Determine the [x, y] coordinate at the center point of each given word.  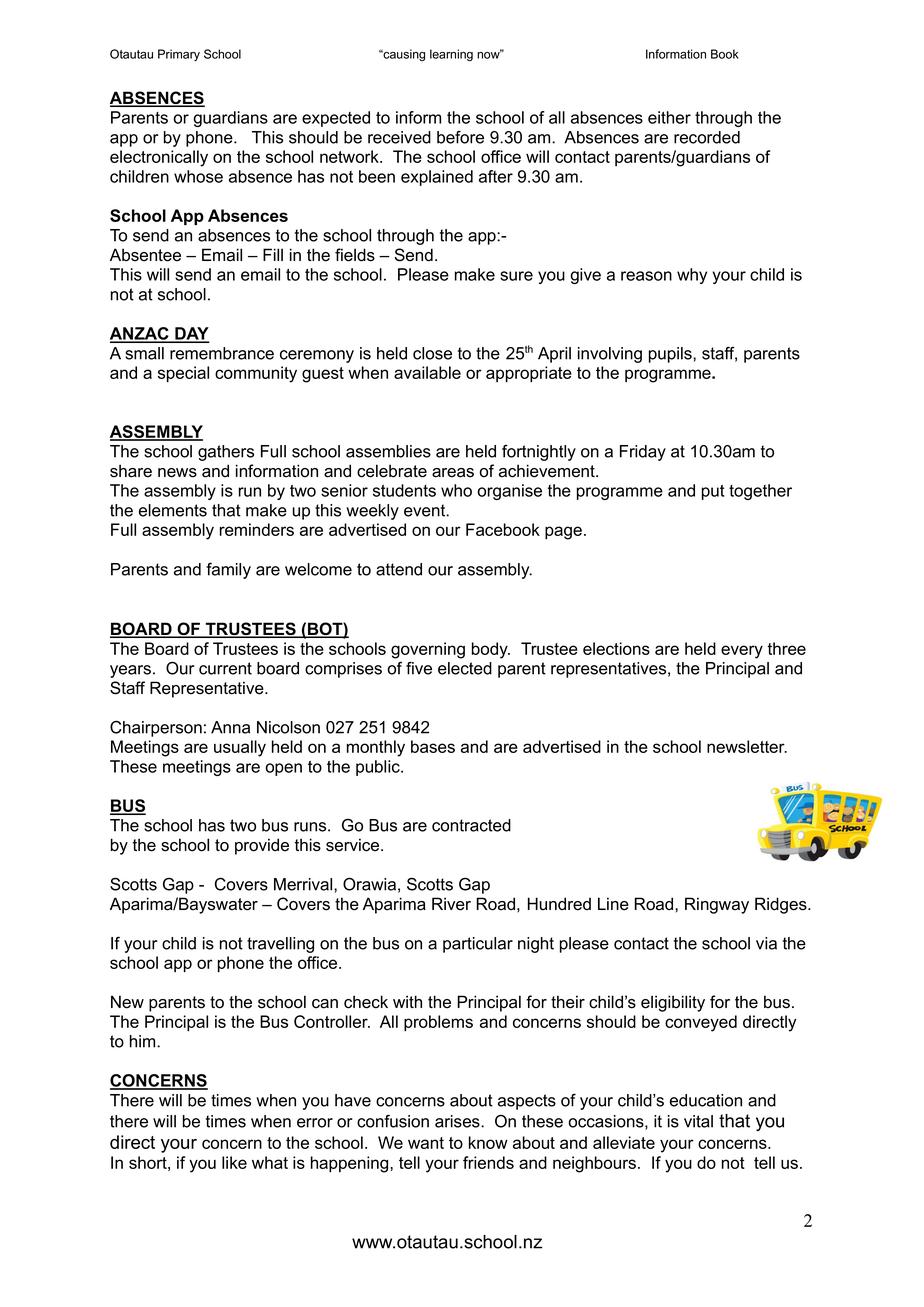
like [234, 1162]
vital [698, 1121]
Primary [179, 55]
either [669, 117]
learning [451, 55]
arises [458, 1121]
